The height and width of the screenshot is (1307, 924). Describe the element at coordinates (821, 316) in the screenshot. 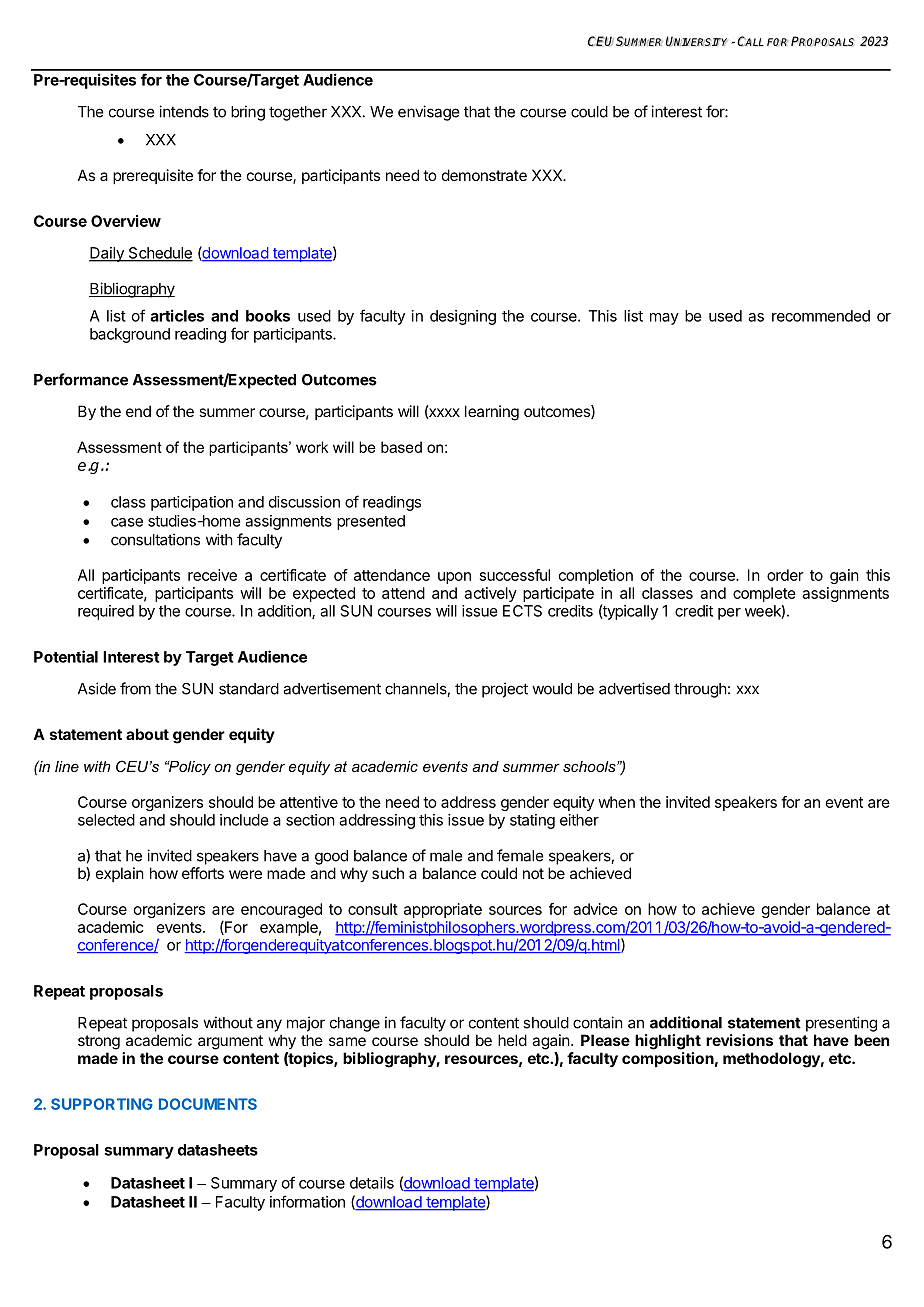

I see `recommended` at that location.
